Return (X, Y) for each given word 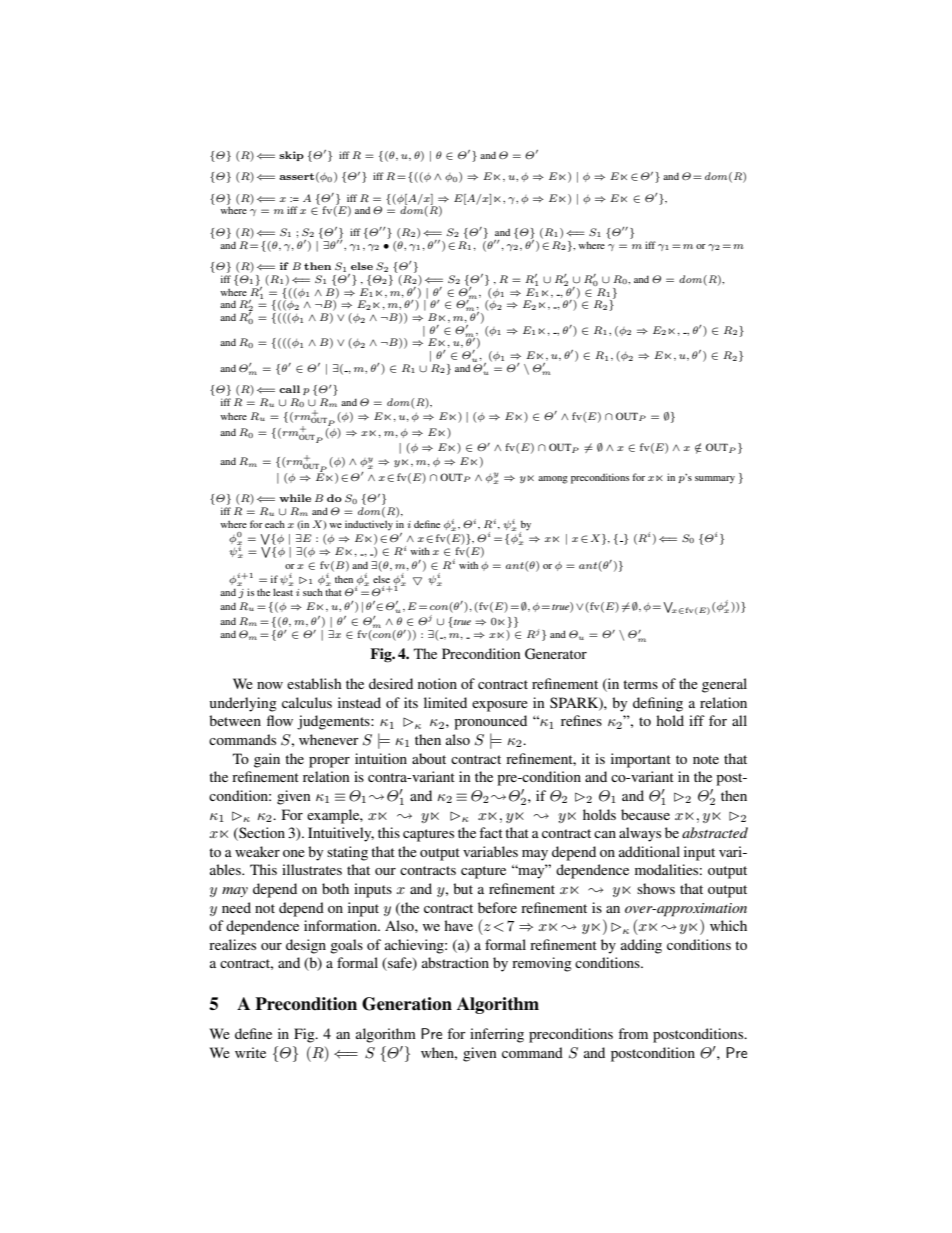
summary (715, 480)
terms (640, 684)
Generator (556, 654)
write (250, 1052)
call (289, 389)
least (283, 592)
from (633, 1033)
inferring (497, 1035)
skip (291, 156)
